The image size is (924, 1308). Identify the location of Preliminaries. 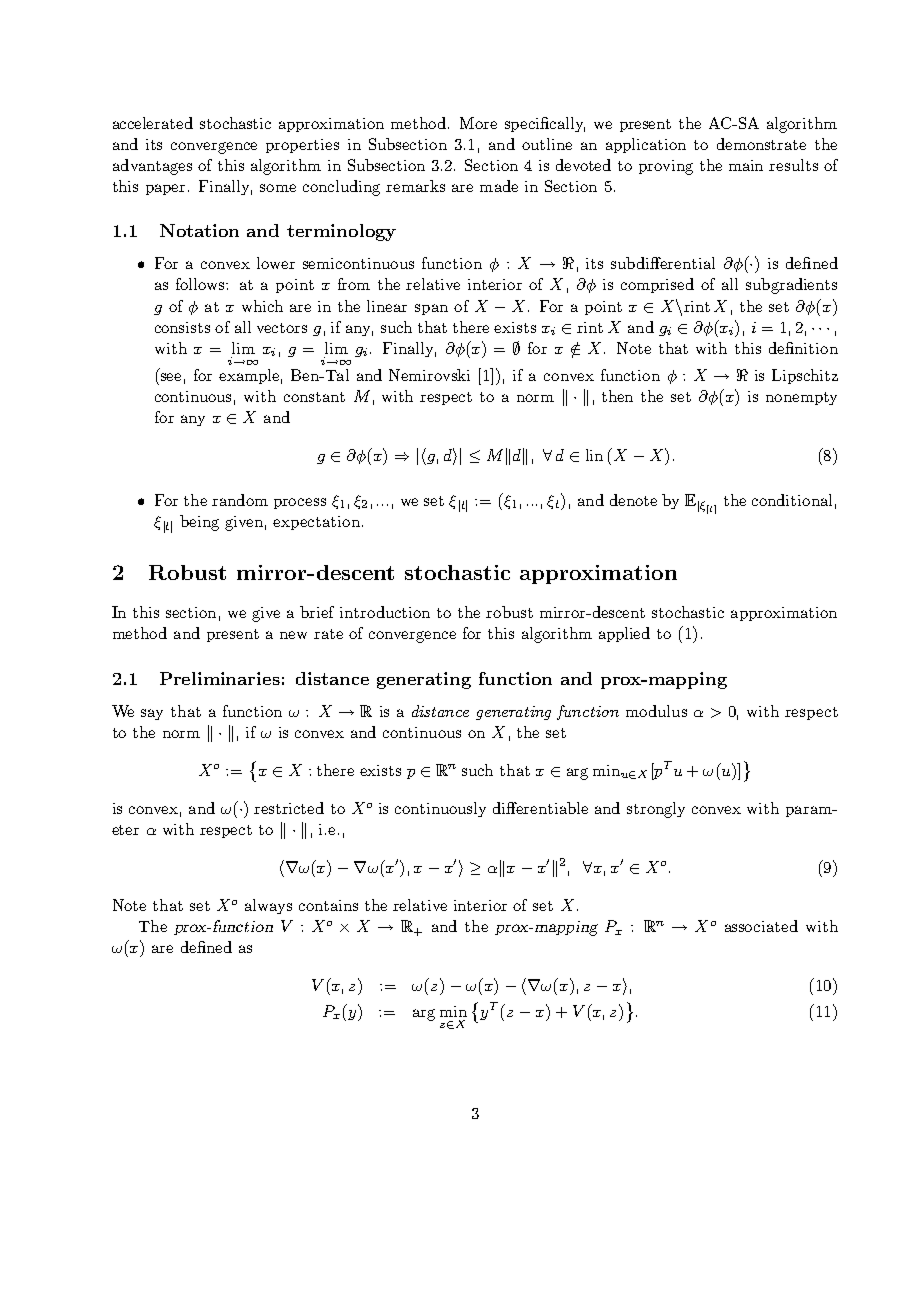
(220, 678).
